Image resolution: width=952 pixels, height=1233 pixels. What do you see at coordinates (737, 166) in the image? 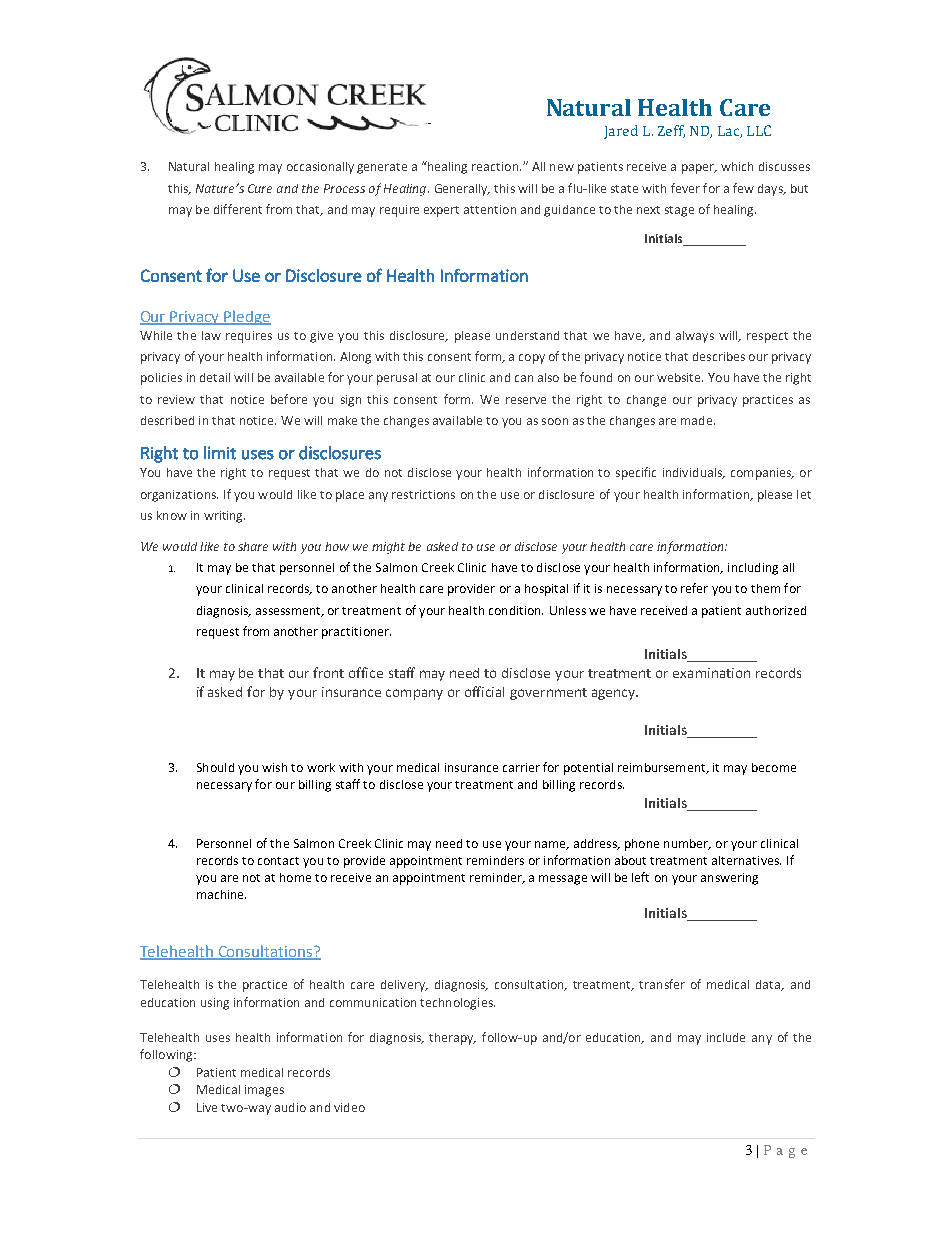
I see `which` at bounding box center [737, 166].
